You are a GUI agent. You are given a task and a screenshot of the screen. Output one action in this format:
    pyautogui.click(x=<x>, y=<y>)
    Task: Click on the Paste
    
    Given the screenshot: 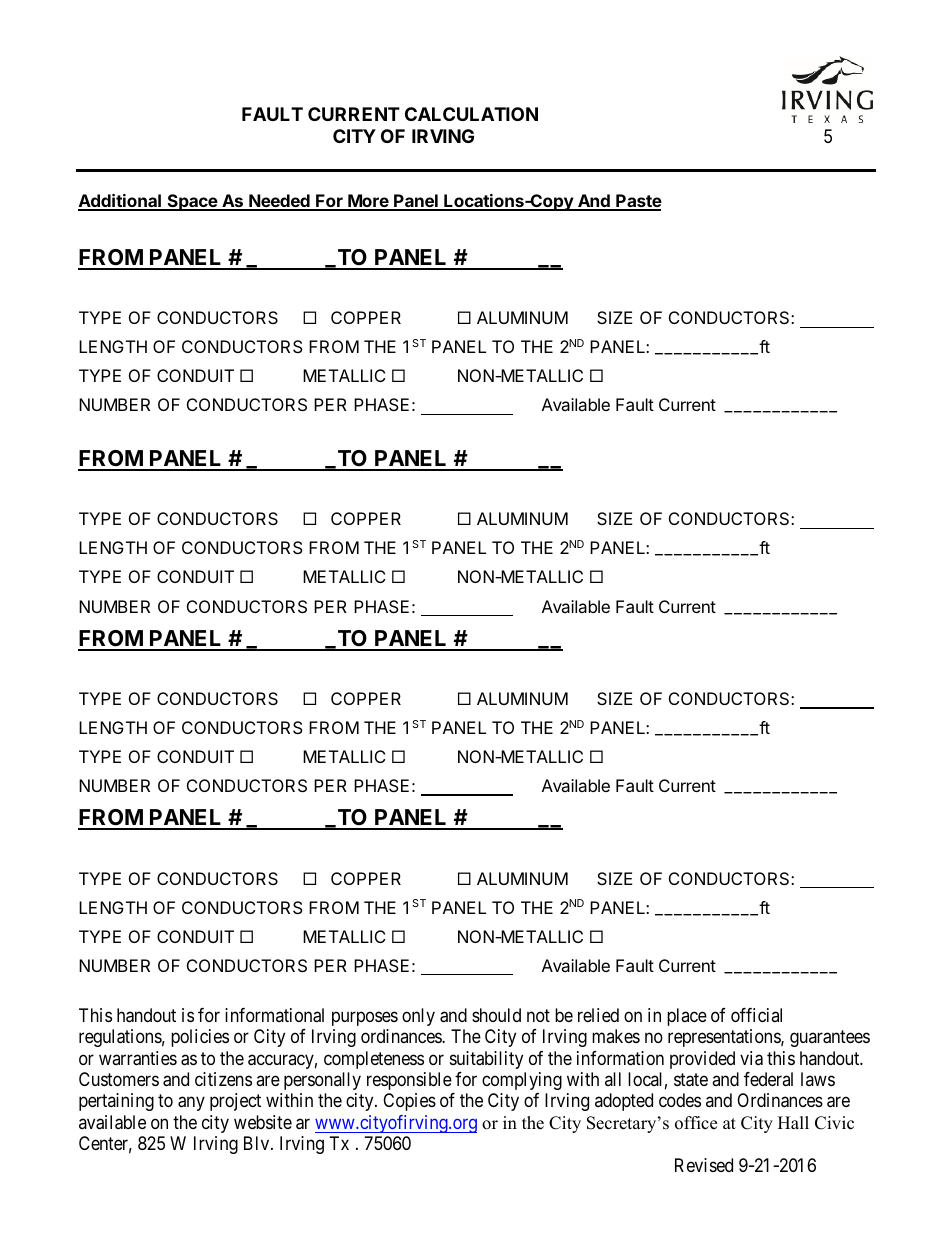 What is the action you would take?
    pyautogui.click(x=638, y=202)
